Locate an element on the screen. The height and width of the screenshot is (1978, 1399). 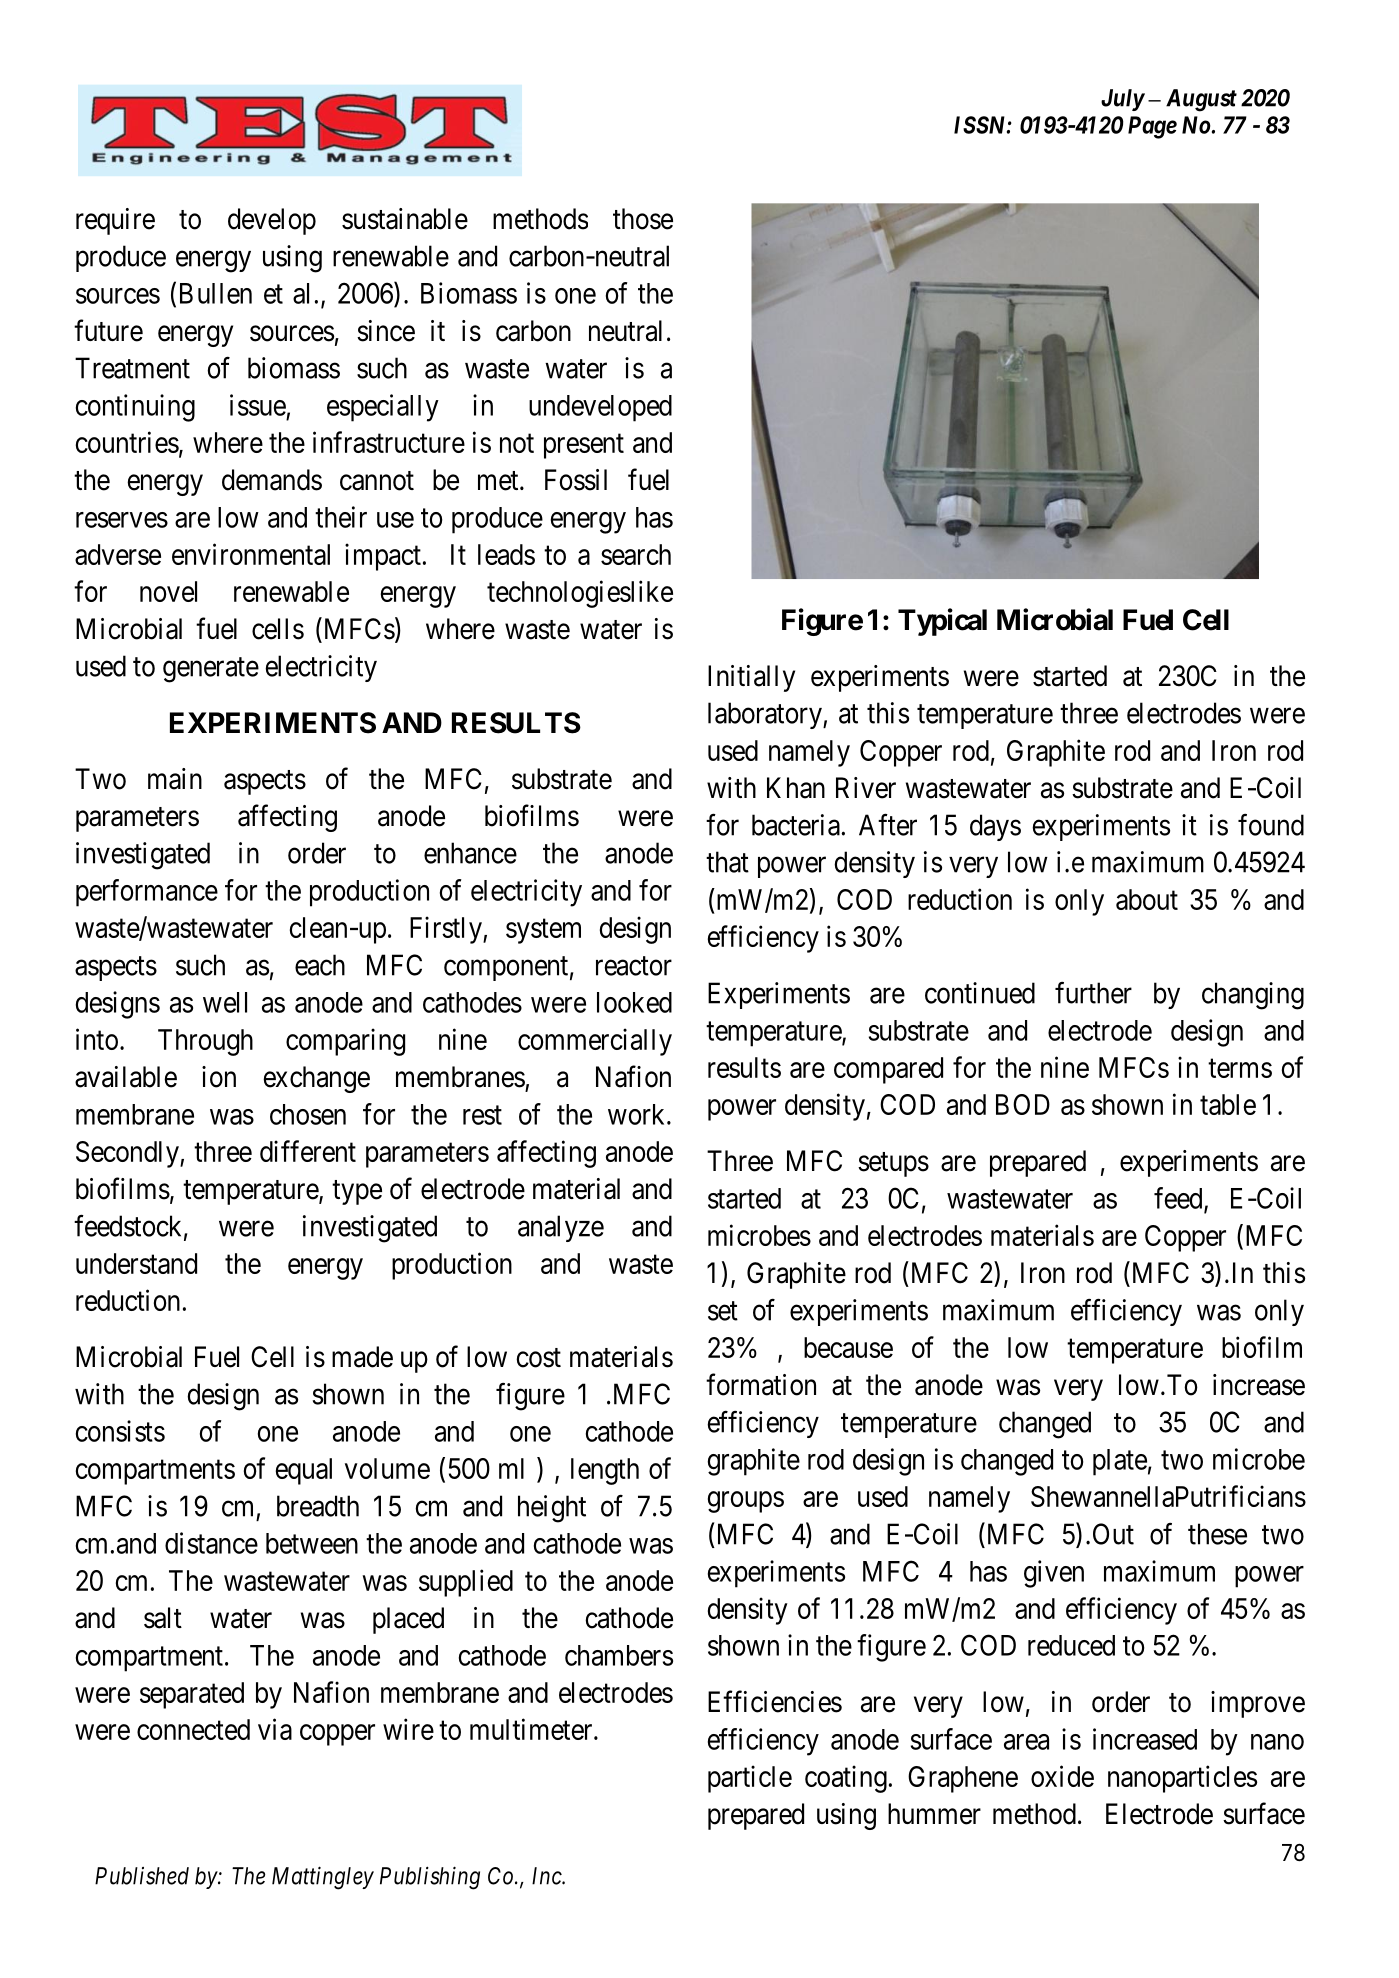
those is located at coordinates (643, 219).
